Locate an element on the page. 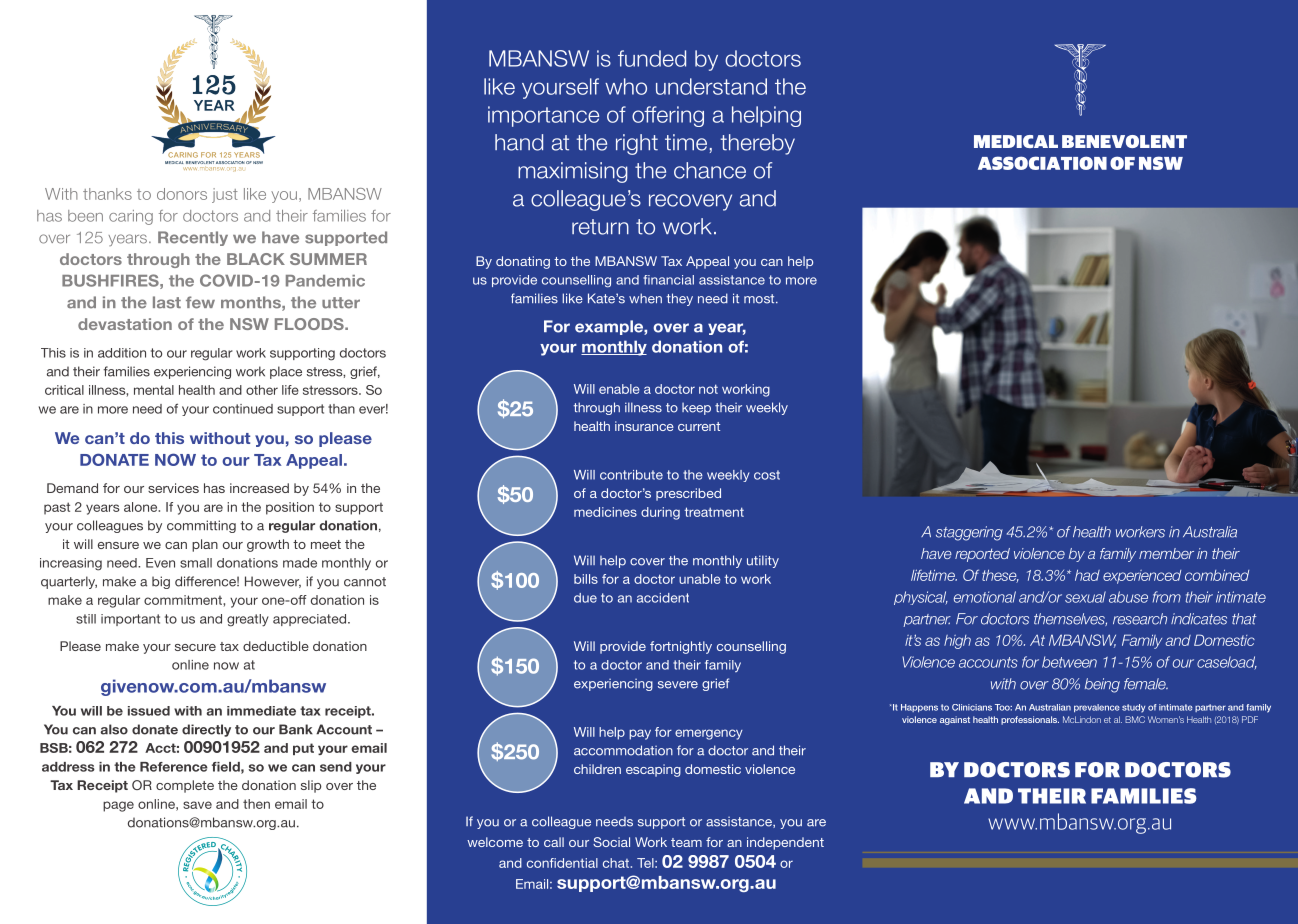 The image size is (1298, 924). donors is located at coordinates (182, 194).
